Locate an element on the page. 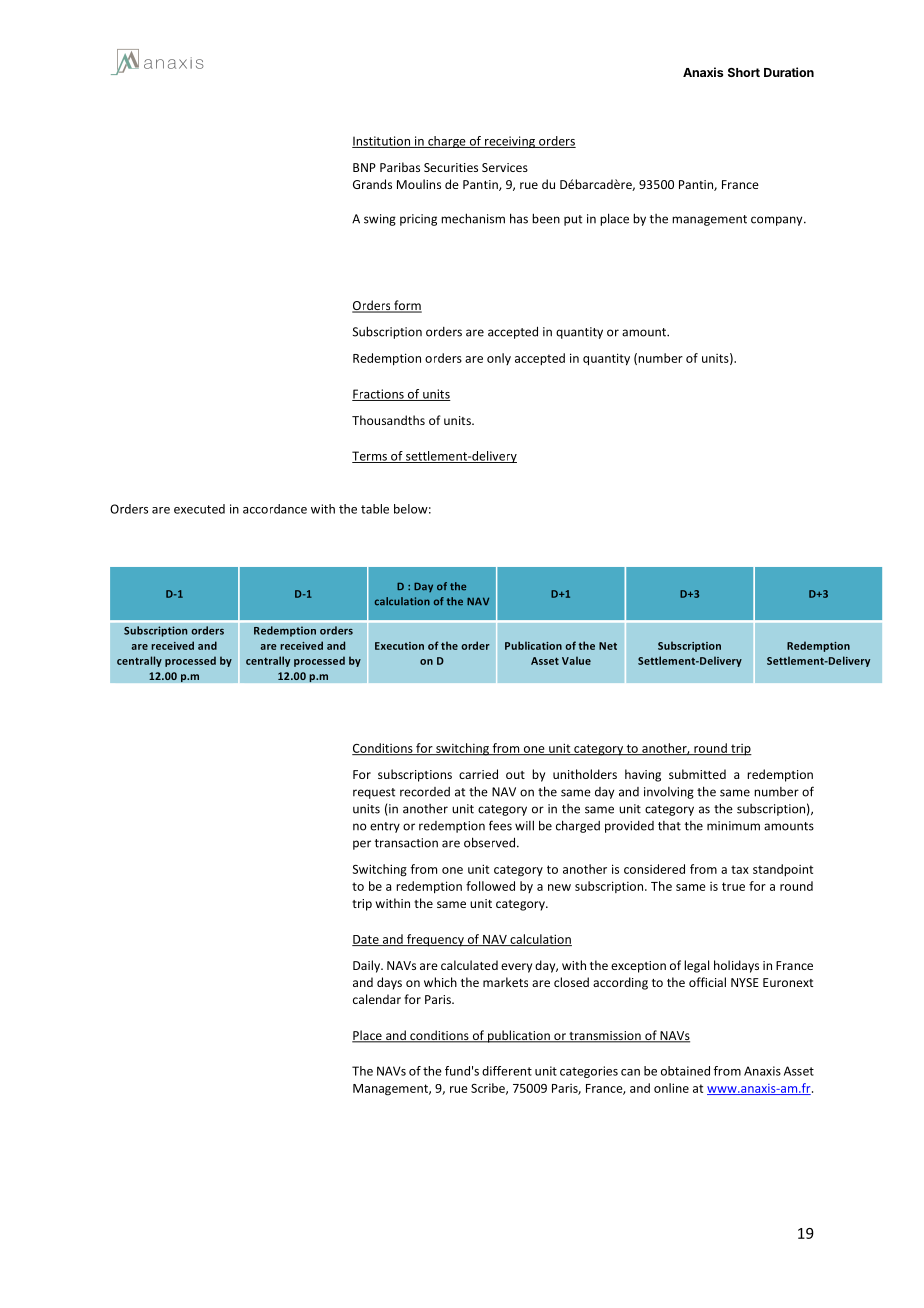 This page has height=1308, width=924. carried is located at coordinates (478, 774).
